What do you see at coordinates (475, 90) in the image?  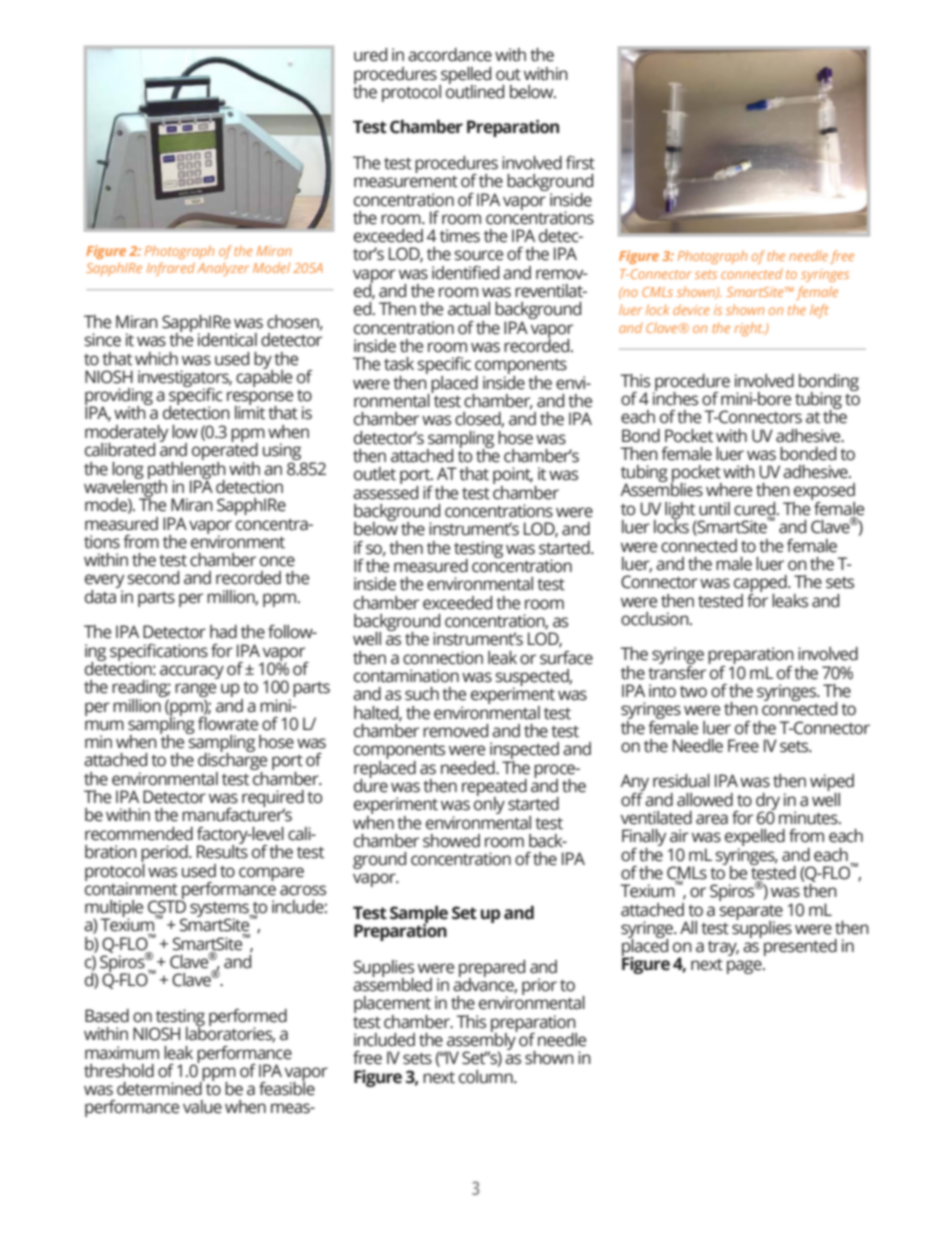 I see `outlined` at bounding box center [475, 90].
